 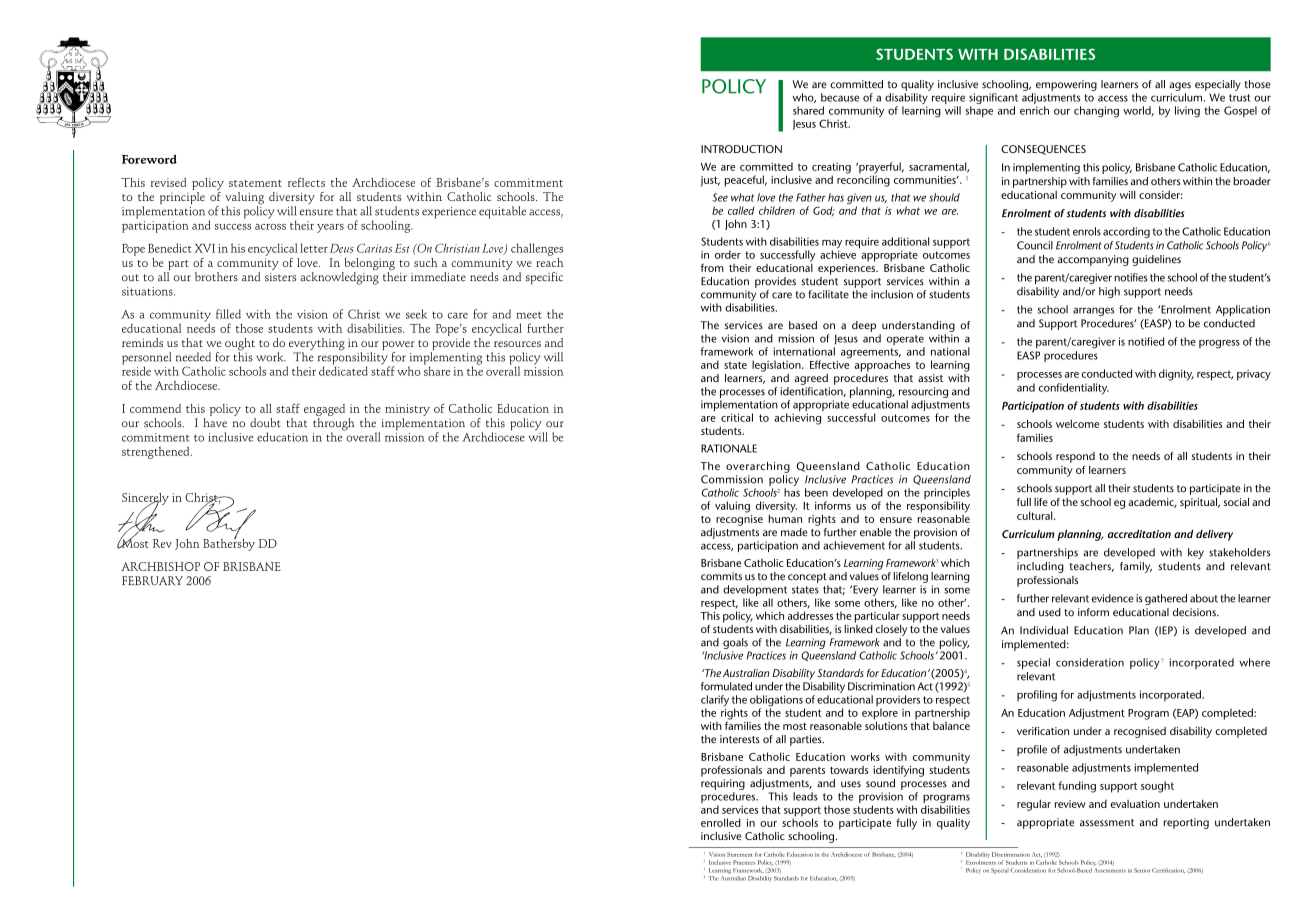 What do you see at coordinates (193, 357) in the screenshot?
I see `needed` at bounding box center [193, 357].
